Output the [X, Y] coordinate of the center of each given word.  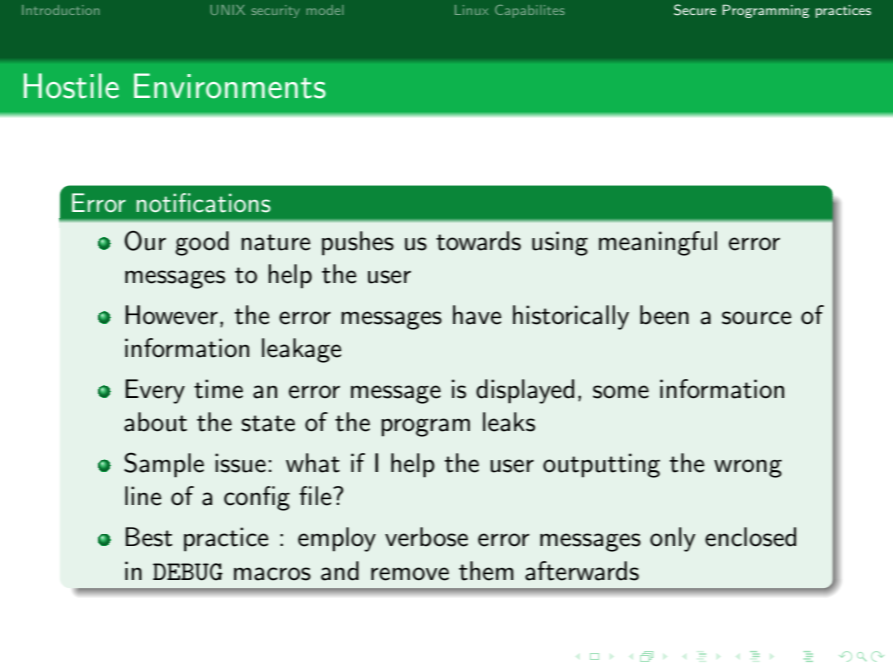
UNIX [227, 10]
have [477, 315]
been [664, 315]
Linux [471, 10]
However [171, 315]
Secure [695, 10]
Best [149, 537]
